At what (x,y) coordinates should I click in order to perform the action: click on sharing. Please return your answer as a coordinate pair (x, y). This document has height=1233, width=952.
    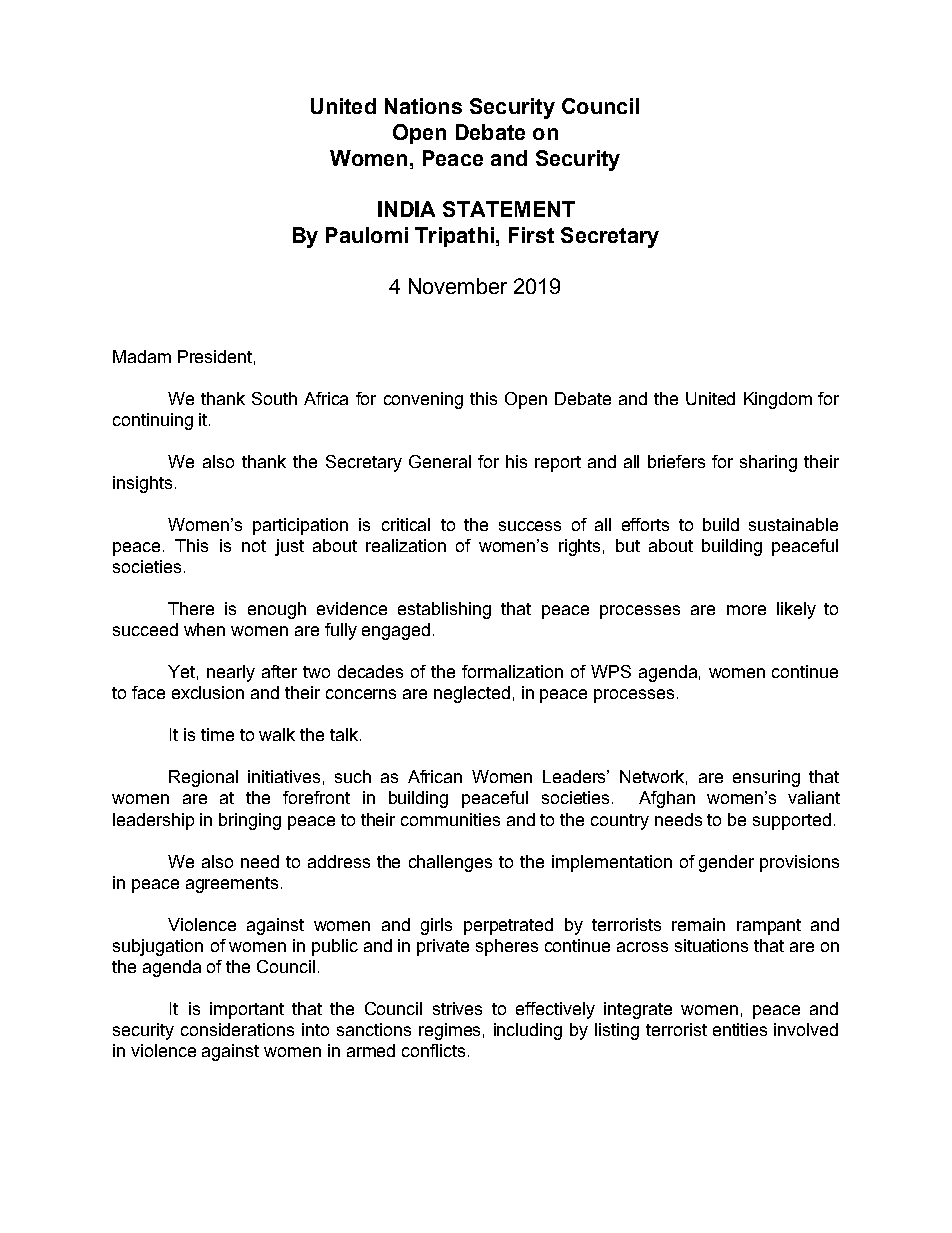
    Looking at the image, I should click on (768, 463).
